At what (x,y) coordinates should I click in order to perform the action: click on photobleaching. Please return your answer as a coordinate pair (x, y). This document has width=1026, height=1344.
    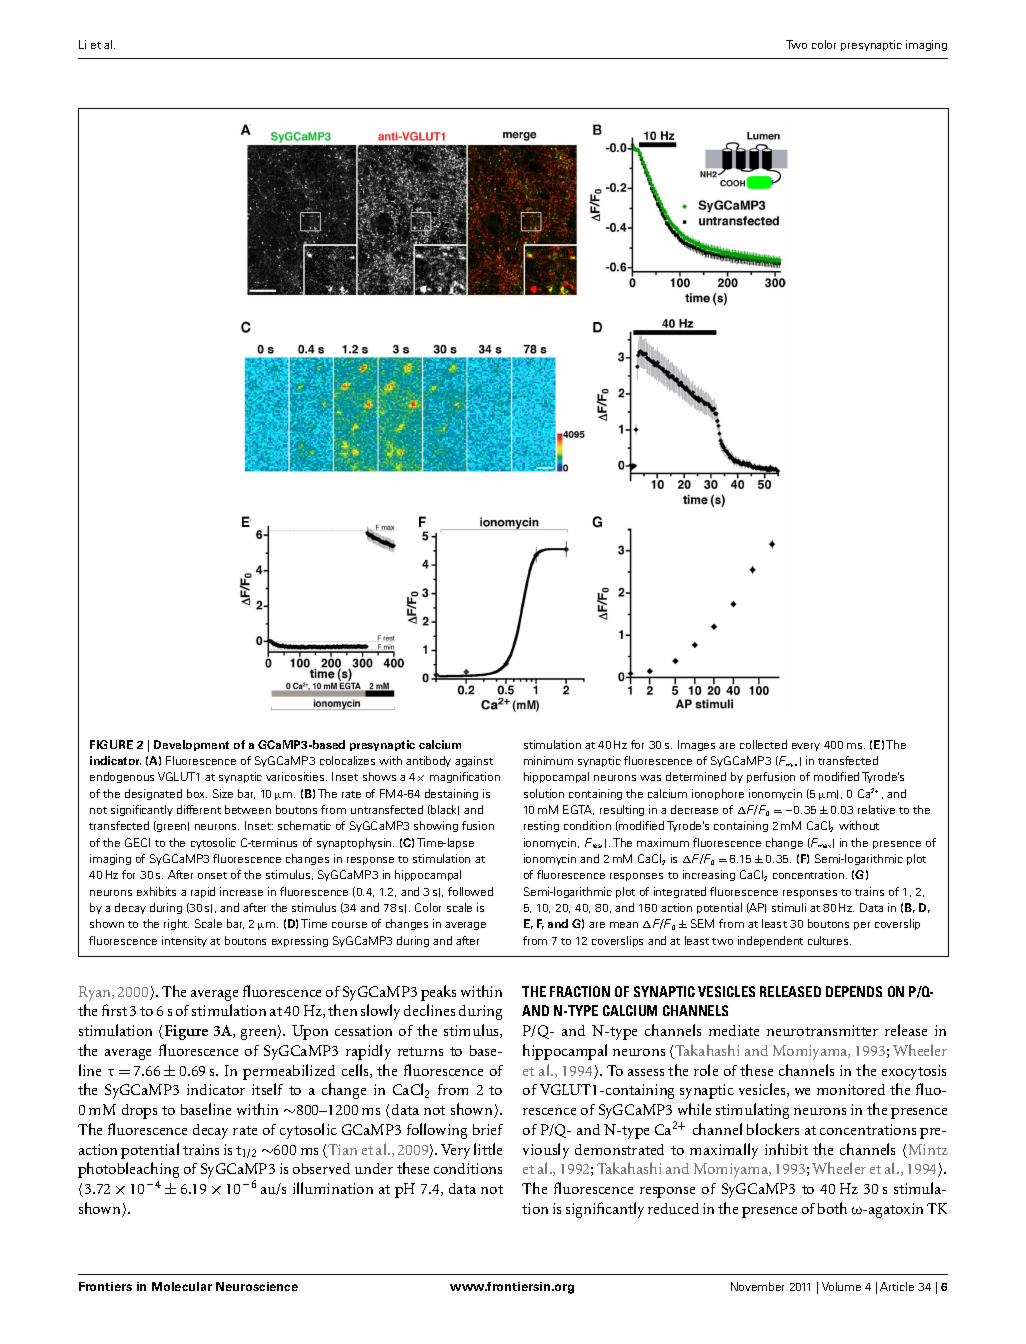
    Looking at the image, I should click on (128, 1170).
